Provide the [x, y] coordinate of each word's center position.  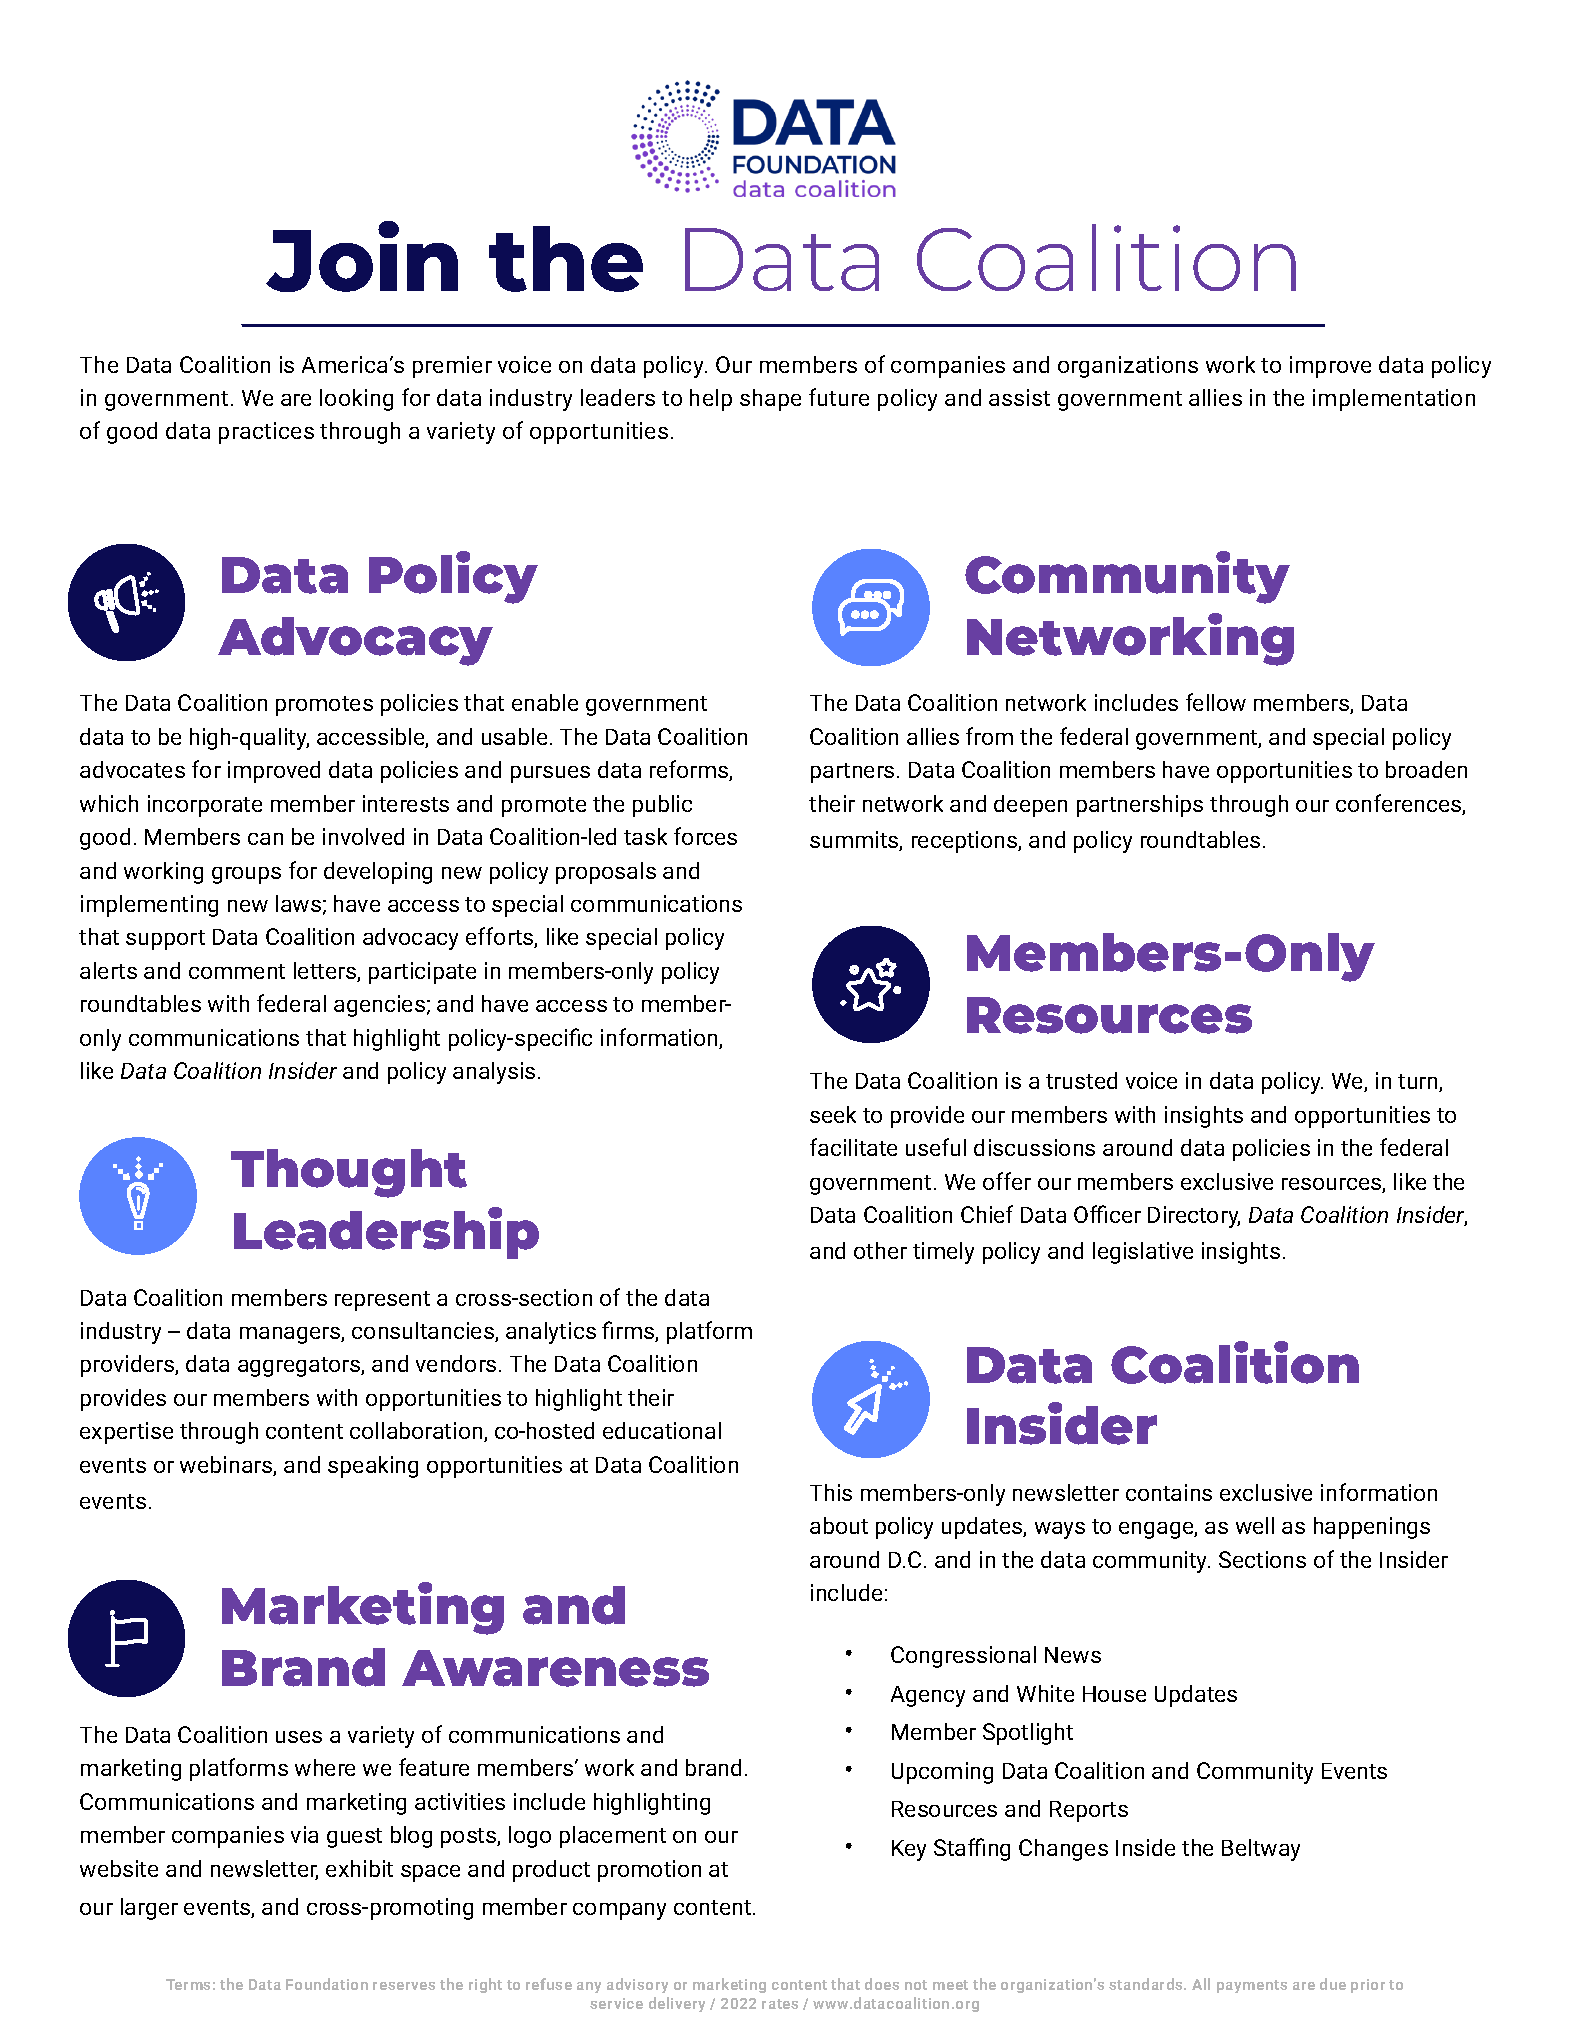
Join [362, 256]
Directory [1194, 1217]
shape [770, 400]
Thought [349, 1173]
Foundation [327, 1984]
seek [833, 1114]
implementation [1394, 400]
